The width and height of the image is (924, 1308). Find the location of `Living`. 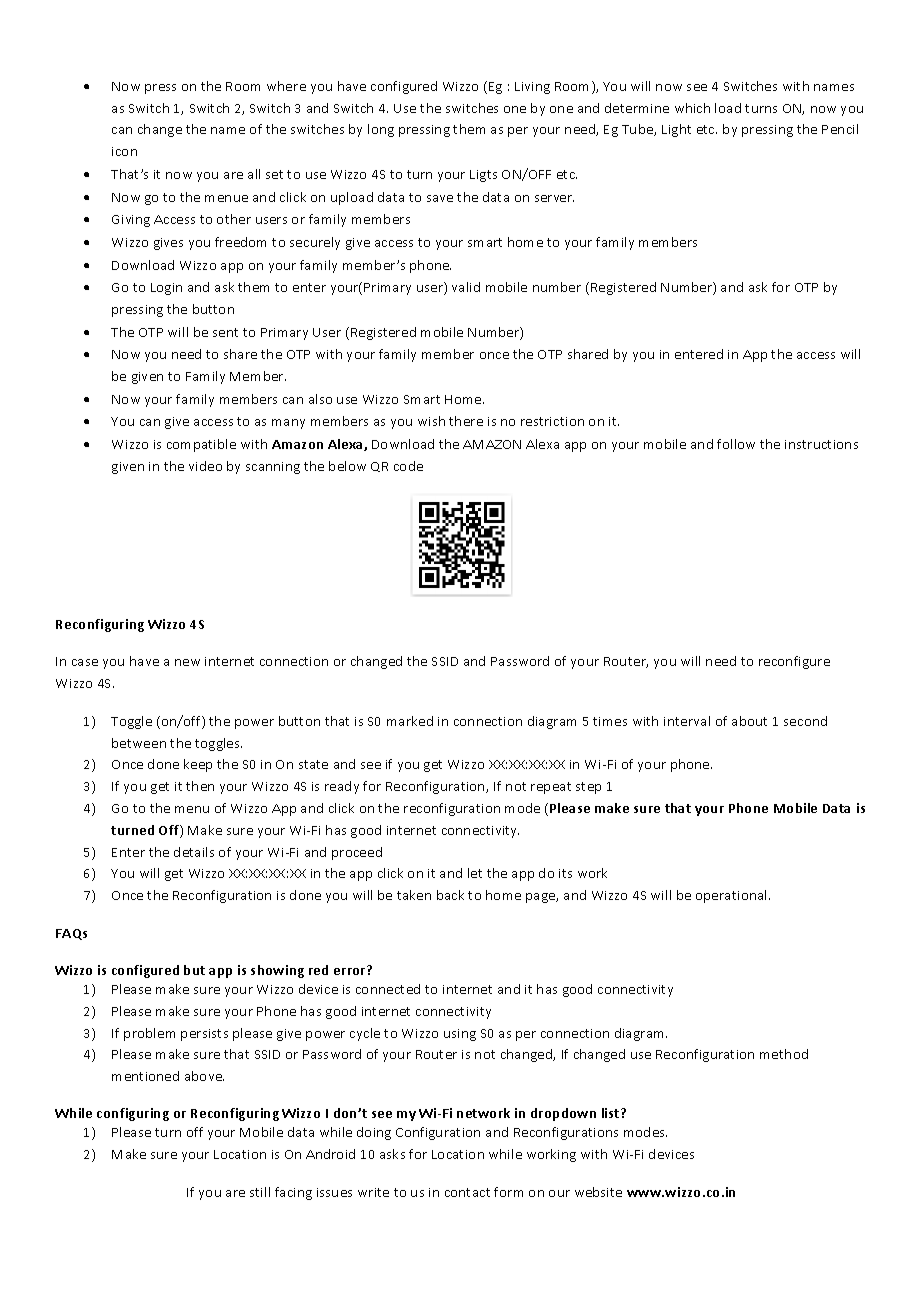

Living is located at coordinates (532, 88).
